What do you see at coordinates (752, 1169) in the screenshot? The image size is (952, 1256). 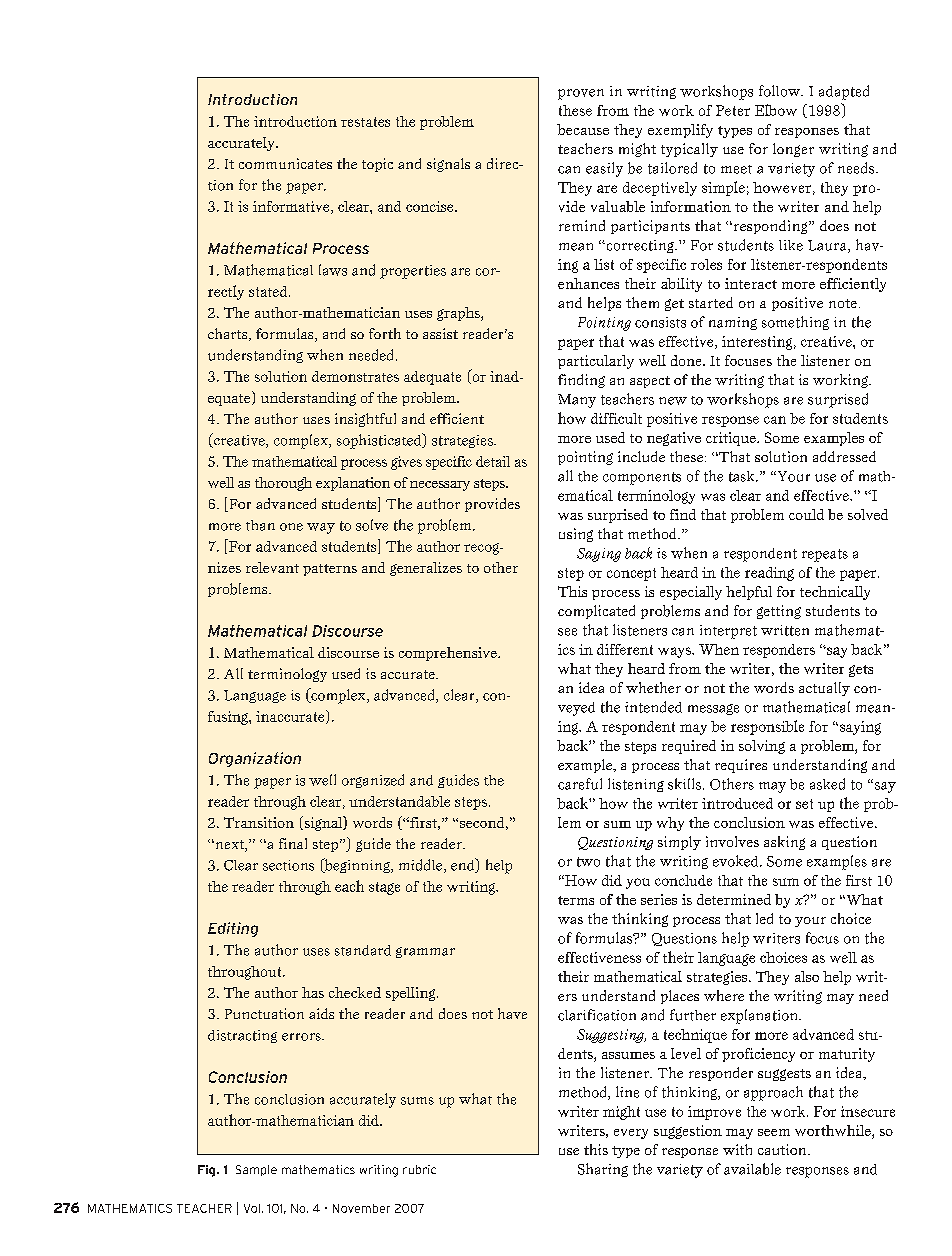 I see `available` at bounding box center [752, 1169].
